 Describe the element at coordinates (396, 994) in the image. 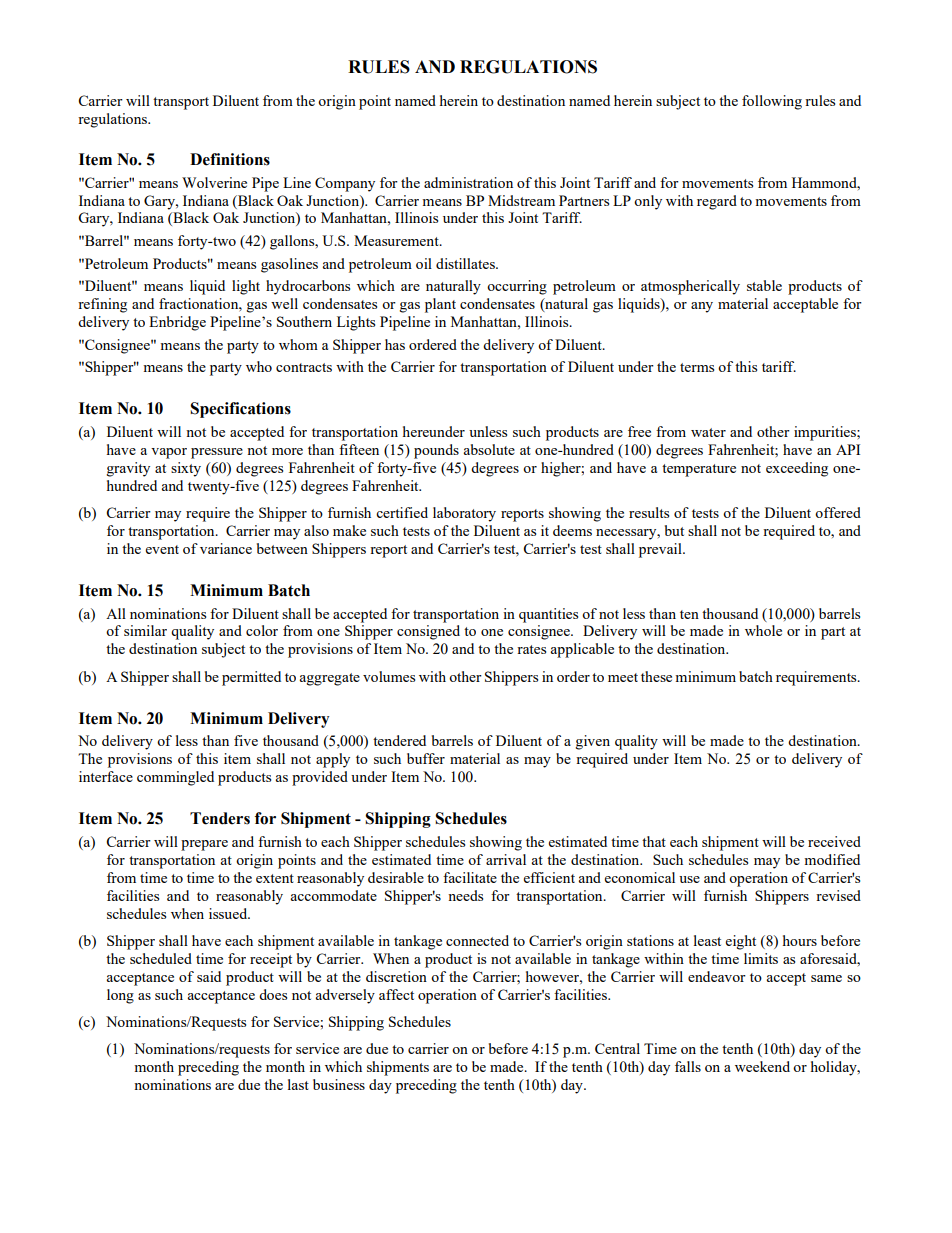

I see `affect` at that location.
